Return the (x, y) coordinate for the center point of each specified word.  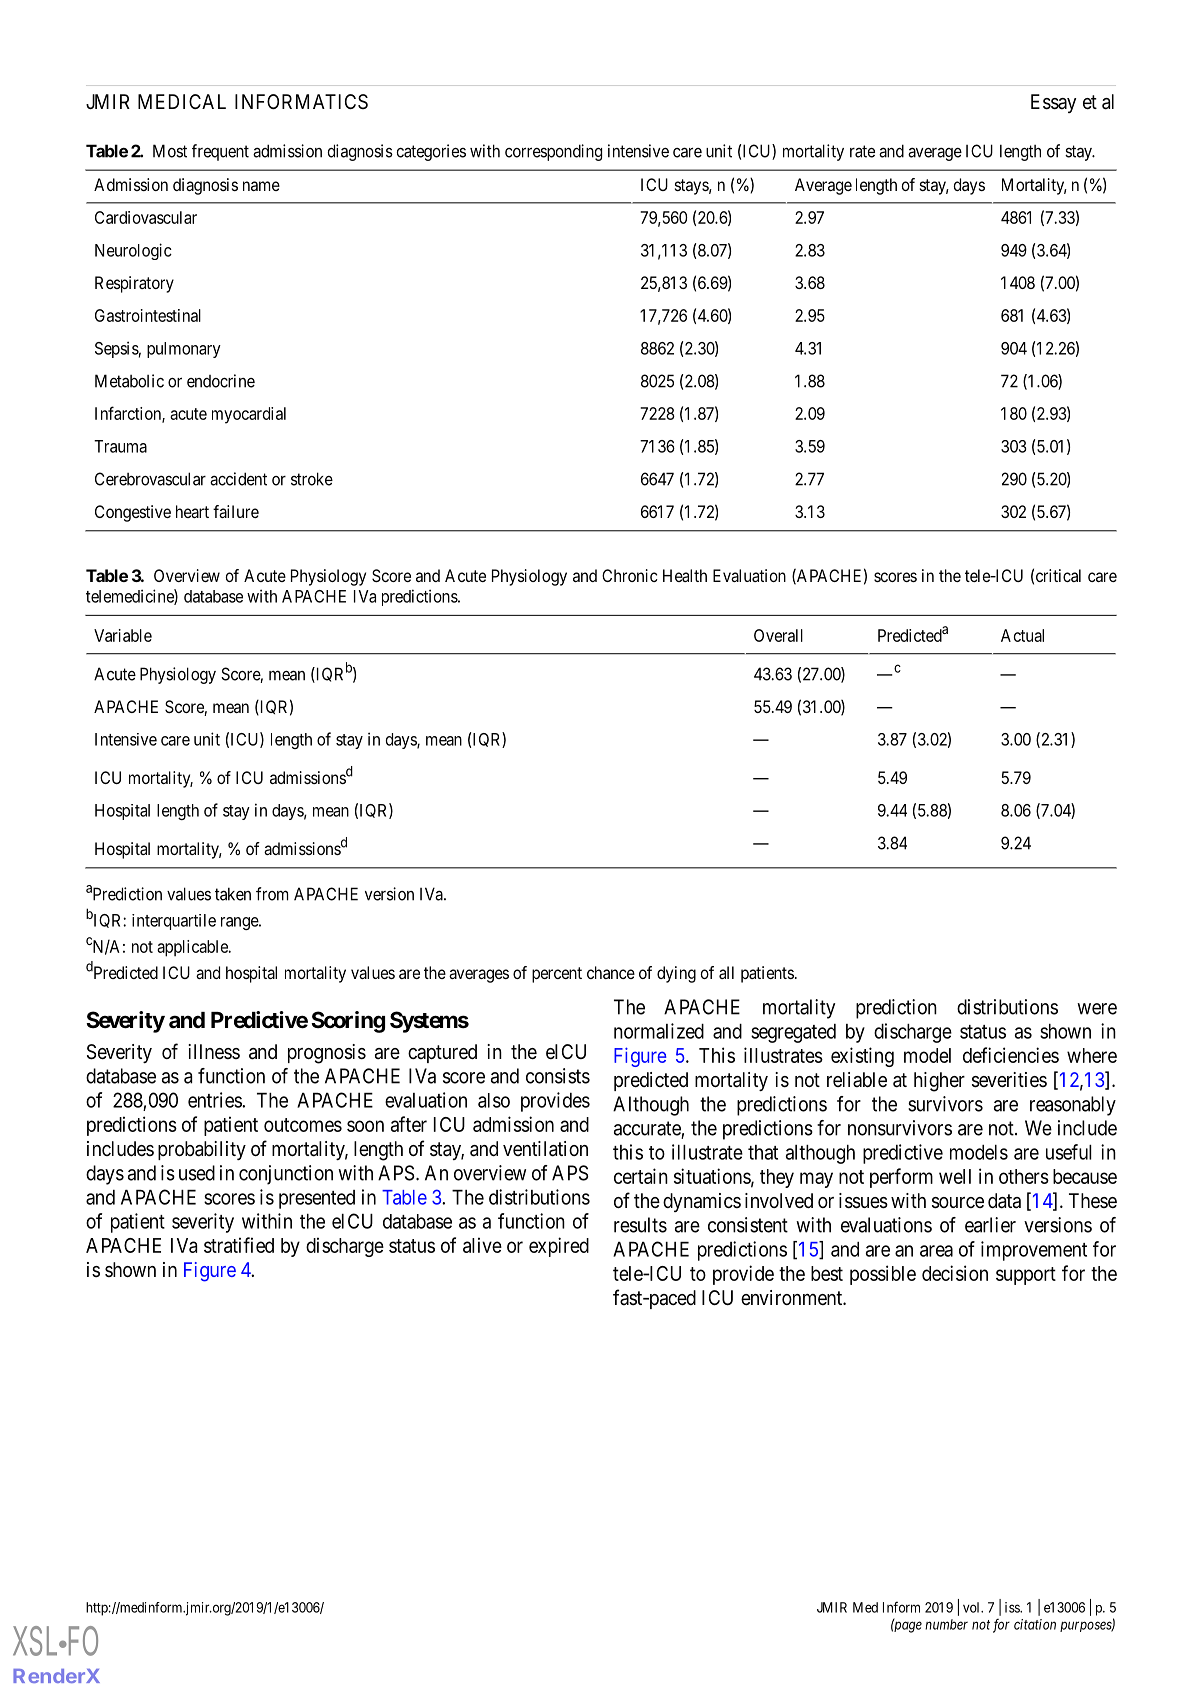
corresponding (553, 152)
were (1097, 1009)
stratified (239, 1245)
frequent (220, 152)
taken (233, 894)
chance (611, 972)
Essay (1053, 103)
